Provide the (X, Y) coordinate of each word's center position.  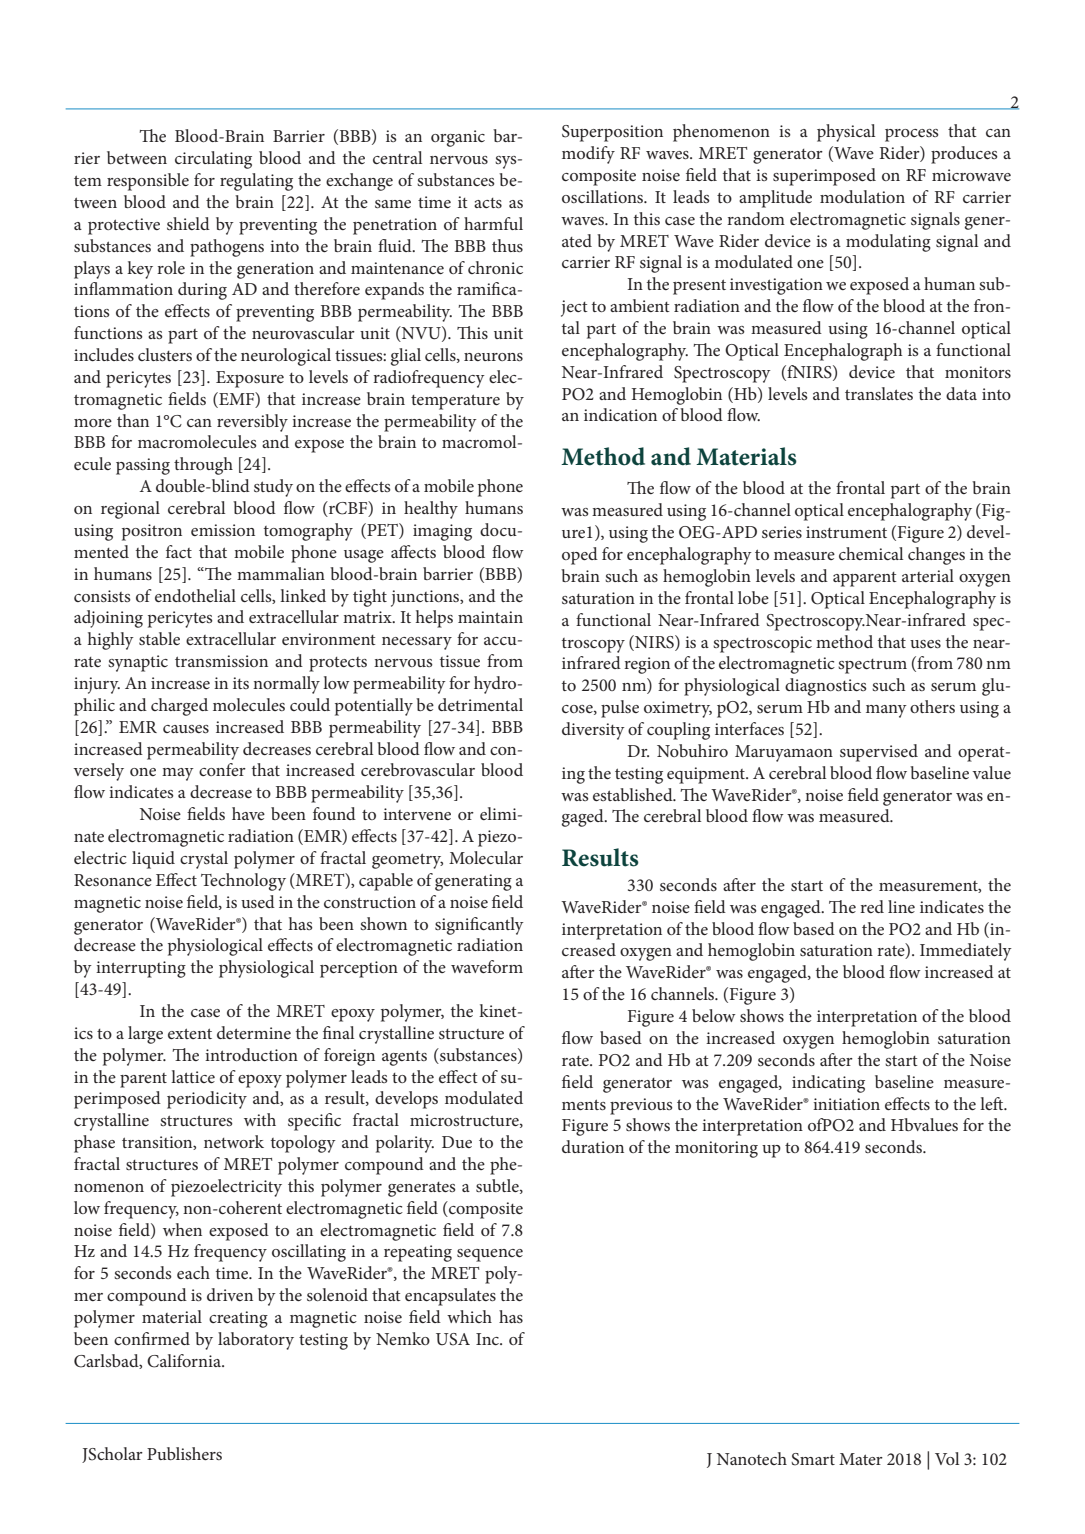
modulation (862, 196)
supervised (879, 753)
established (634, 794)
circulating (213, 160)
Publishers (184, 1453)
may (178, 774)
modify (588, 155)
